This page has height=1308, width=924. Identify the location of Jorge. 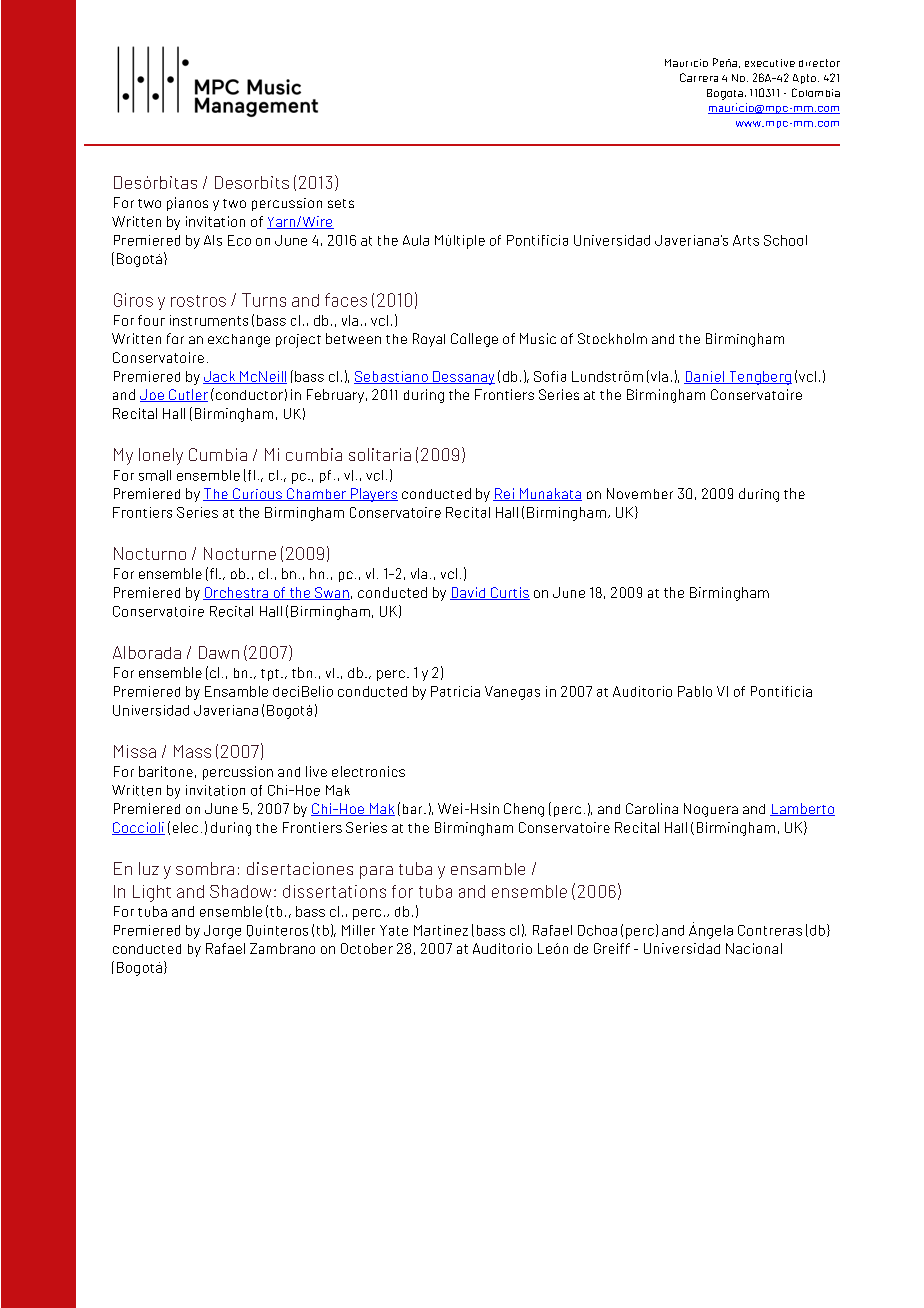
(222, 932).
